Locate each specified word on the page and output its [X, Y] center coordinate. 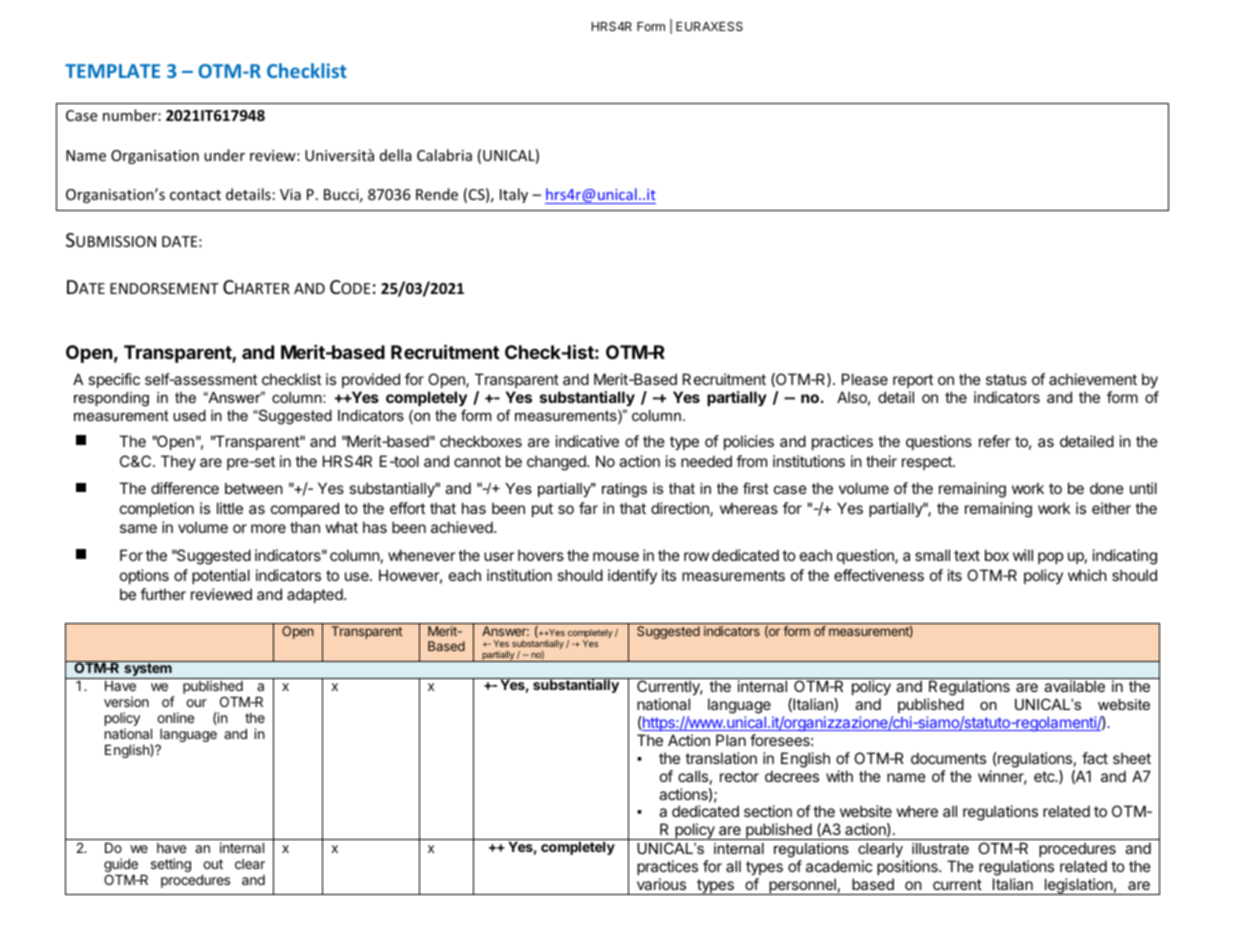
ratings [624, 490]
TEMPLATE [112, 71]
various [661, 884]
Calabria [444, 155]
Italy [514, 195]
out [213, 864]
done [1107, 488]
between [254, 488]
